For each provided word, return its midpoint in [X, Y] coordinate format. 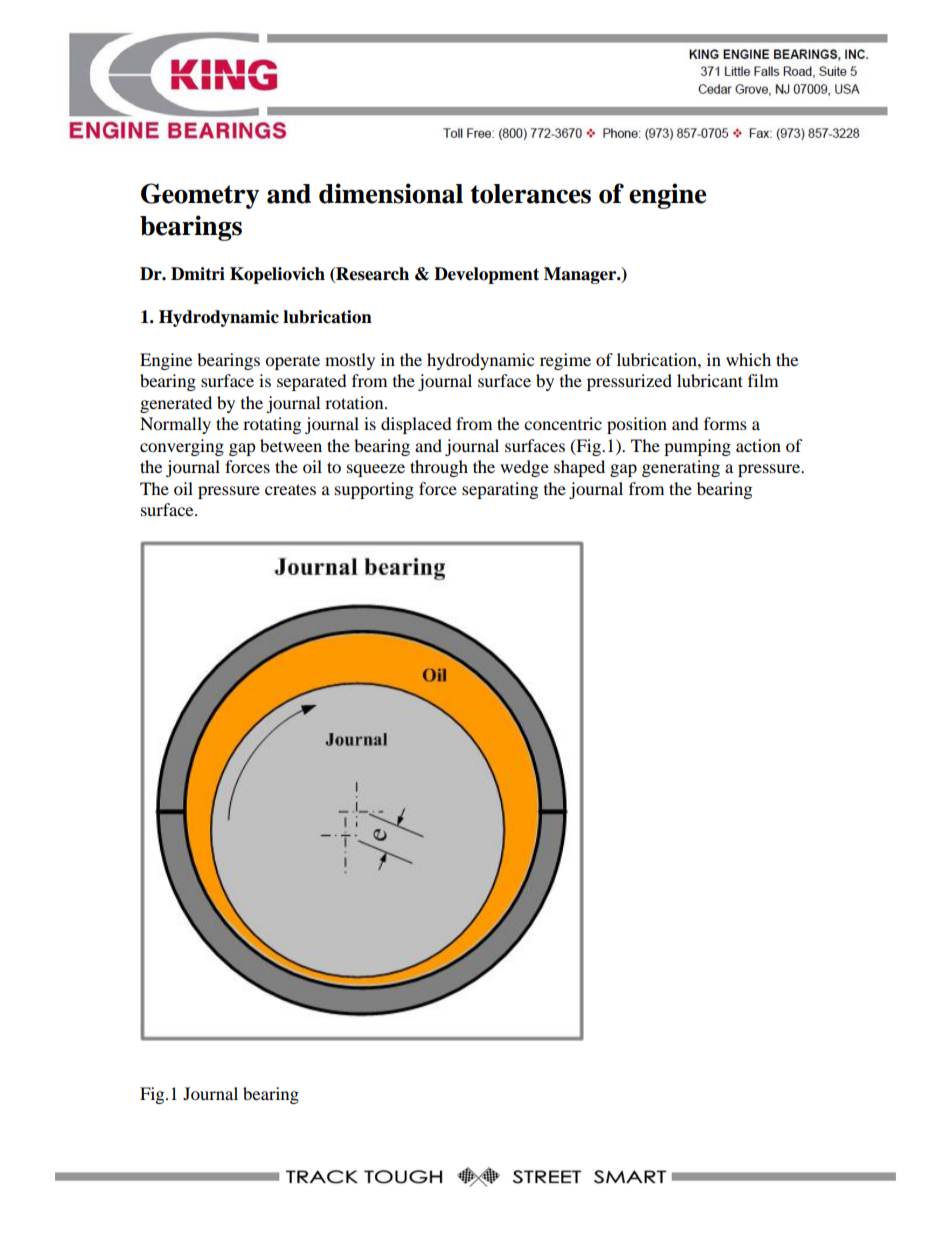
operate [292, 362]
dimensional [391, 193]
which [748, 359]
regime [565, 361]
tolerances [531, 194]
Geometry [200, 196]
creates [290, 489]
